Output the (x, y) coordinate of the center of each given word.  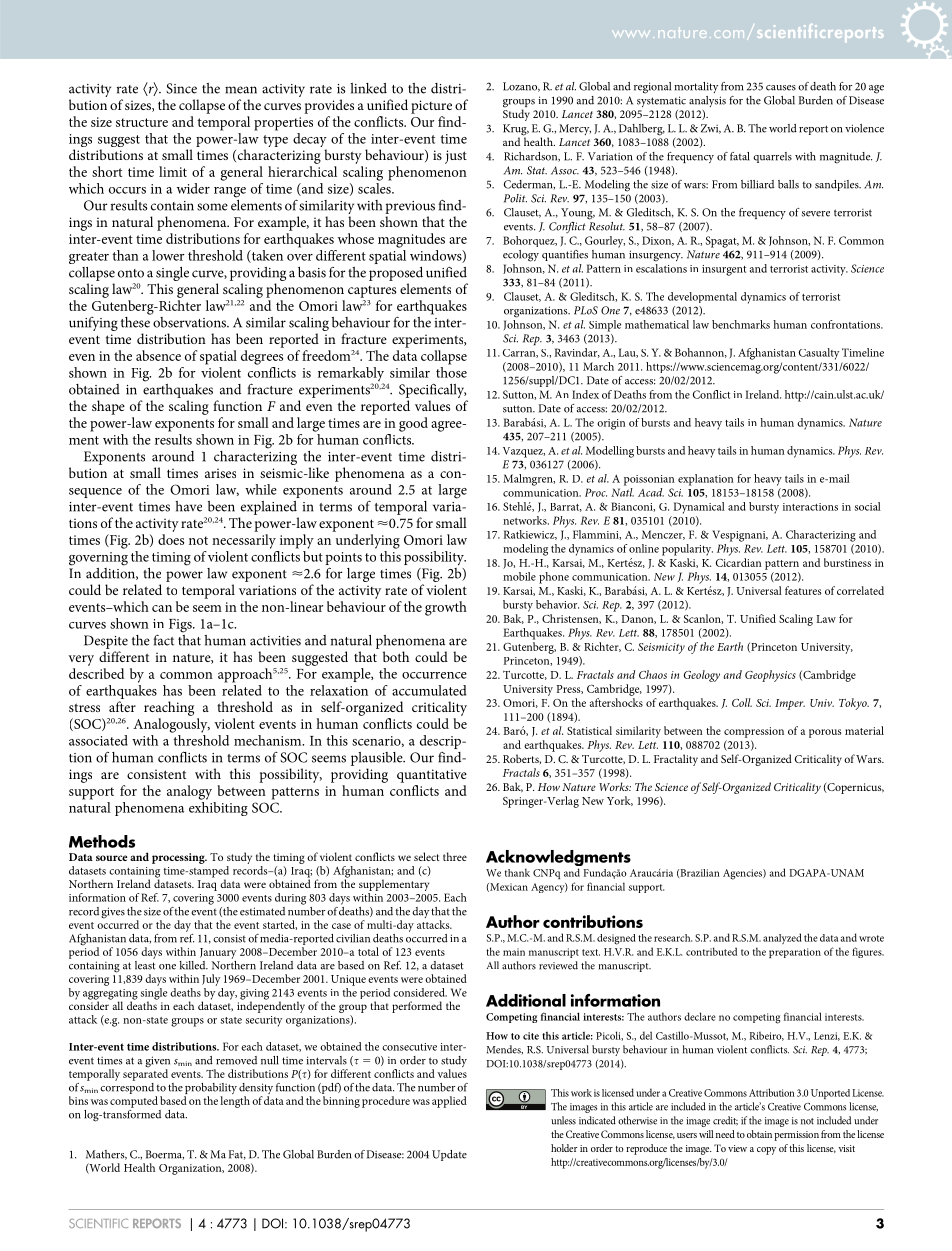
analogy (189, 792)
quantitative (432, 776)
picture (431, 107)
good (413, 424)
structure (142, 122)
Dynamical (699, 508)
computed (134, 1102)
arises (220, 473)
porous (825, 733)
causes (781, 88)
